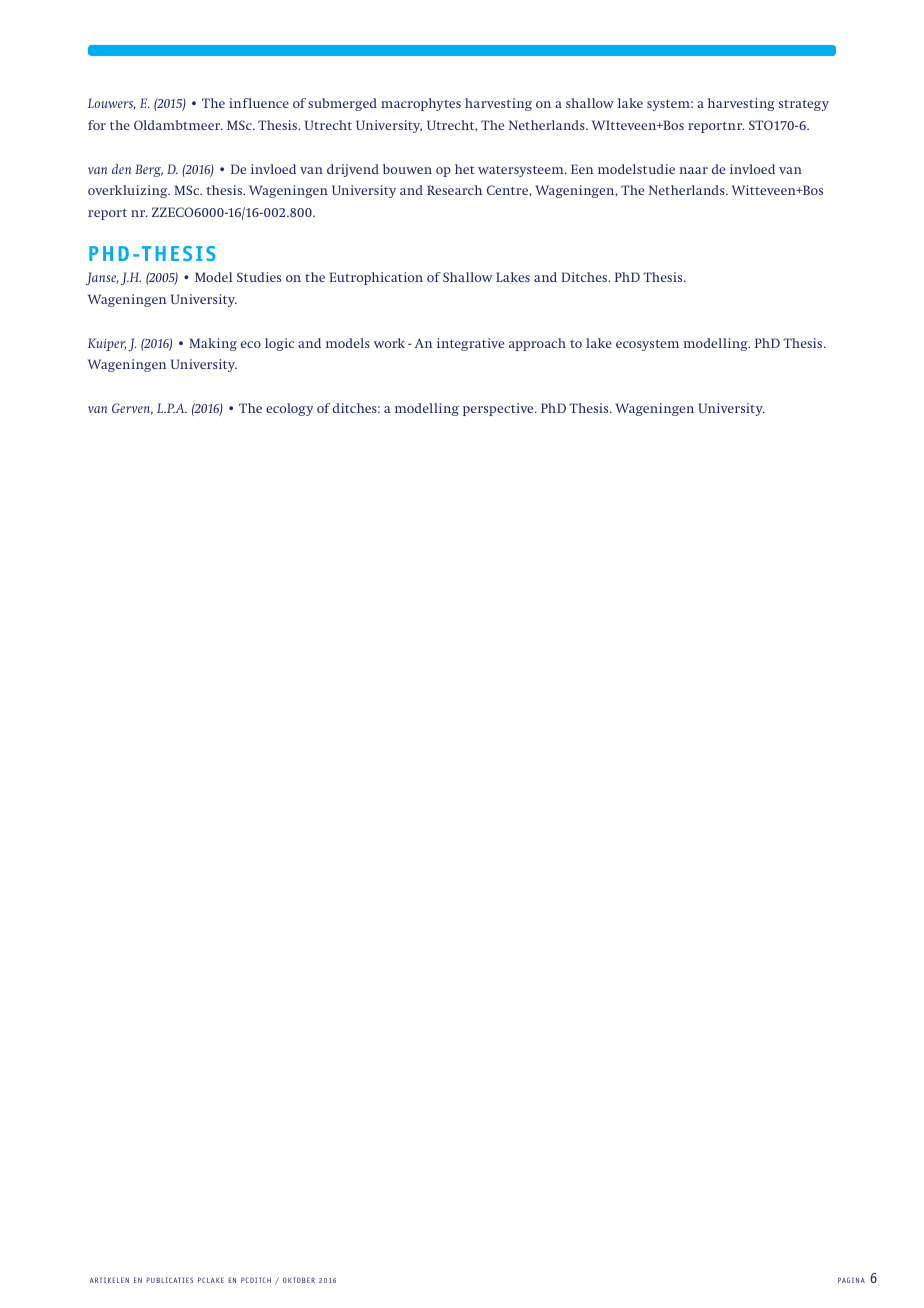 This document has width=924, height=1308. Describe the element at coordinates (851, 1280) in the document. I see `pagina` at that location.
